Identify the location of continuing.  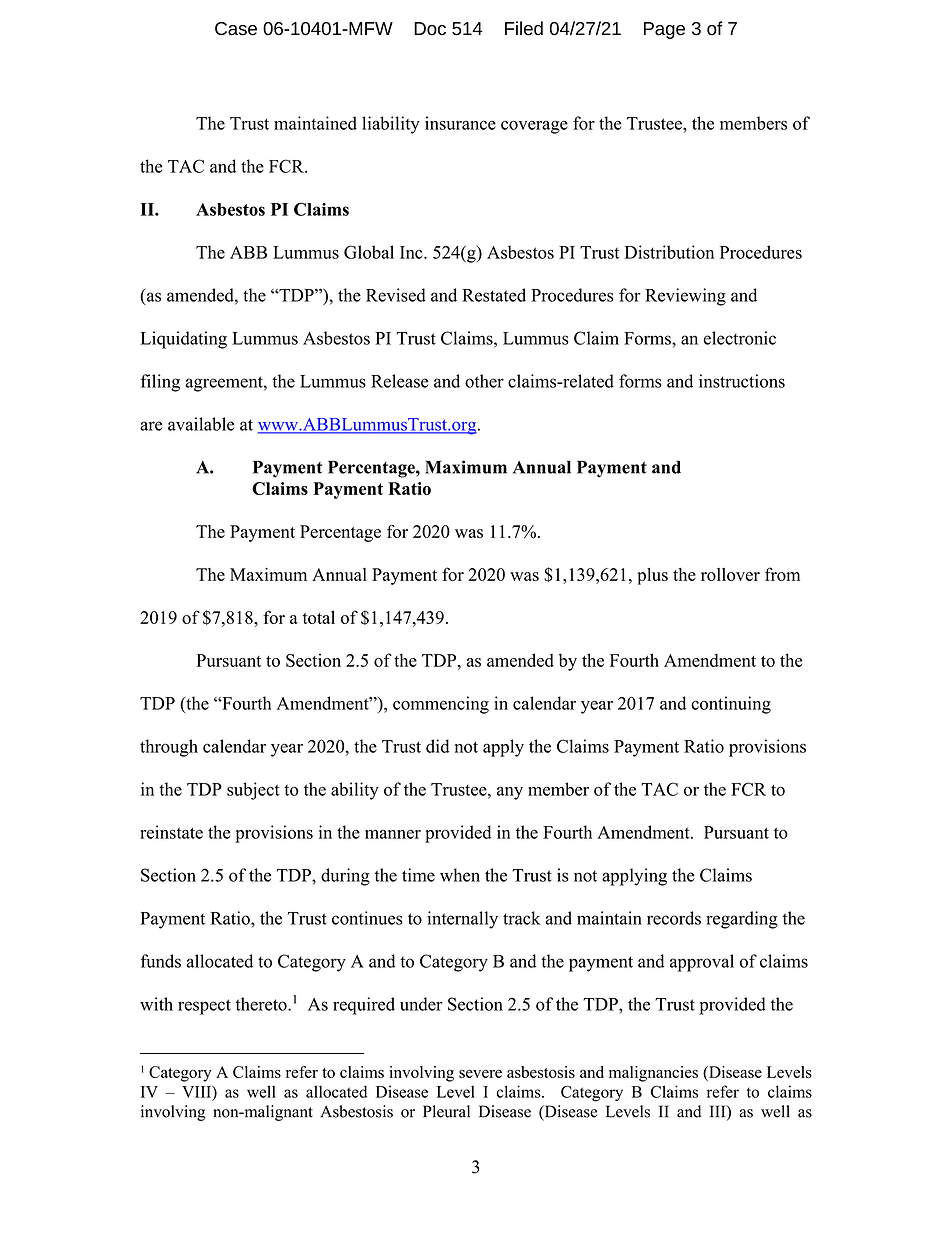
(731, 705).
